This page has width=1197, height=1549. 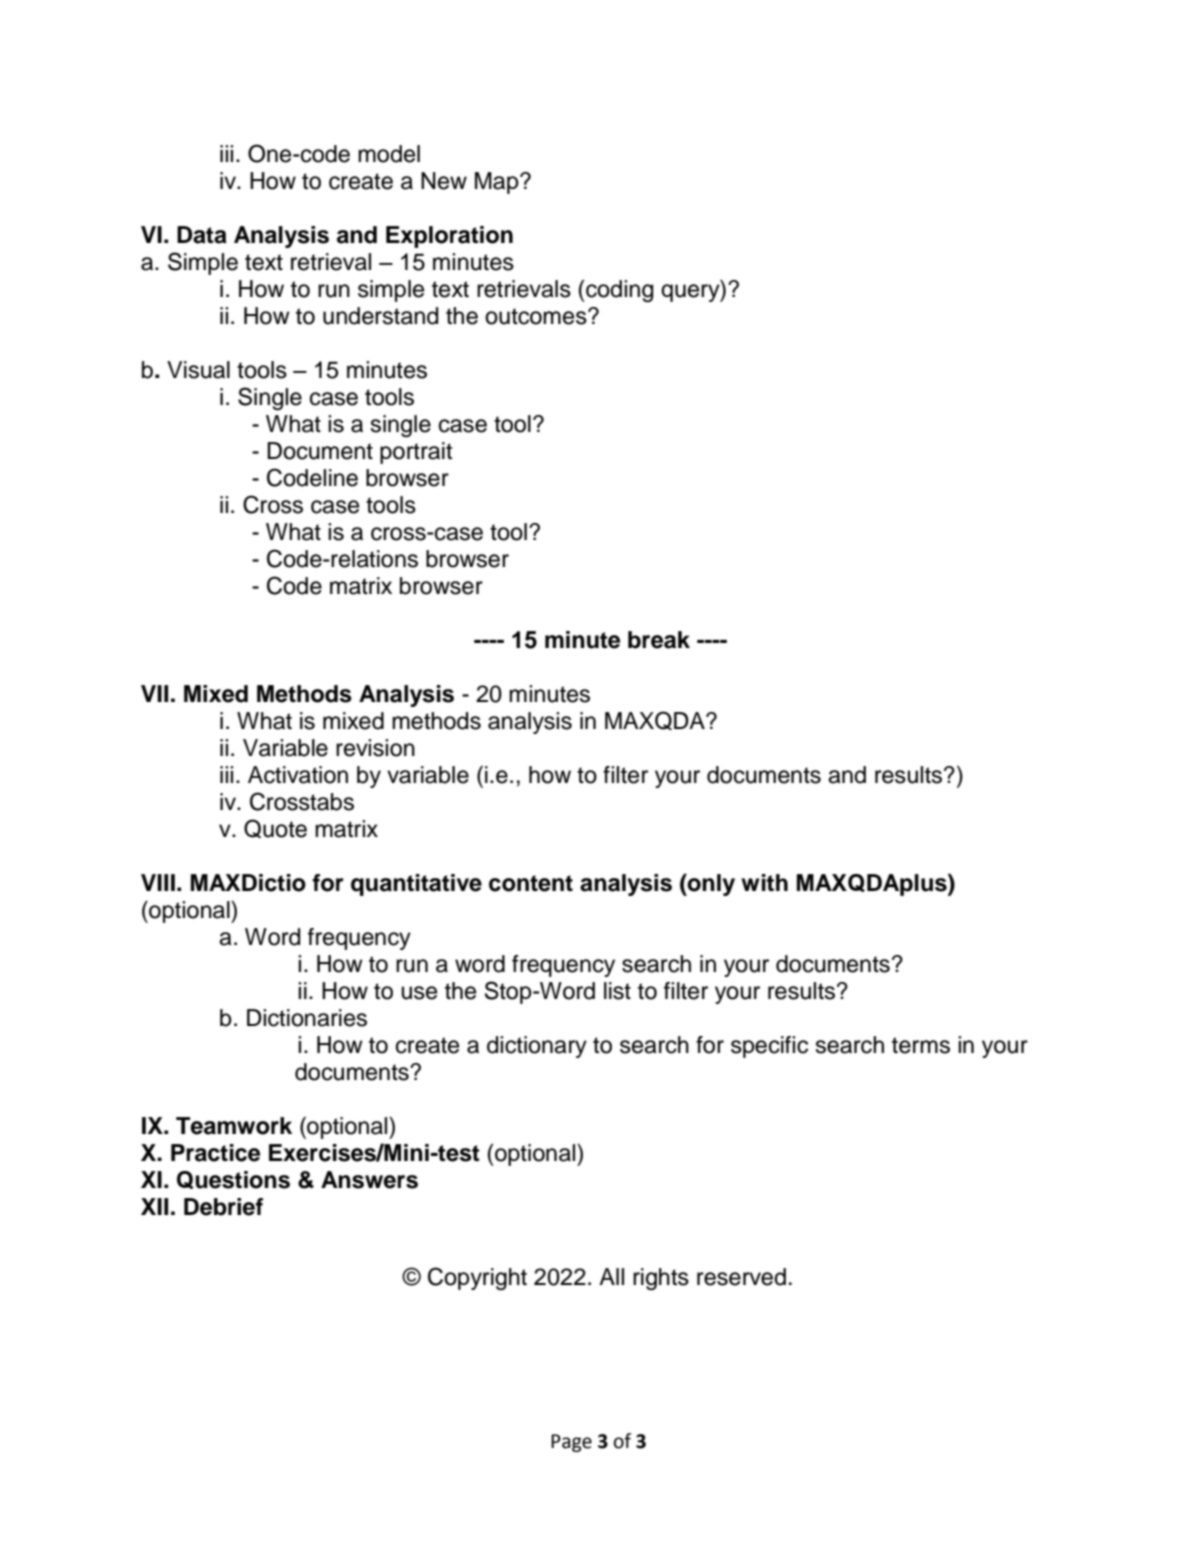 I want to click on Quote, so click(x=275, y=828).
